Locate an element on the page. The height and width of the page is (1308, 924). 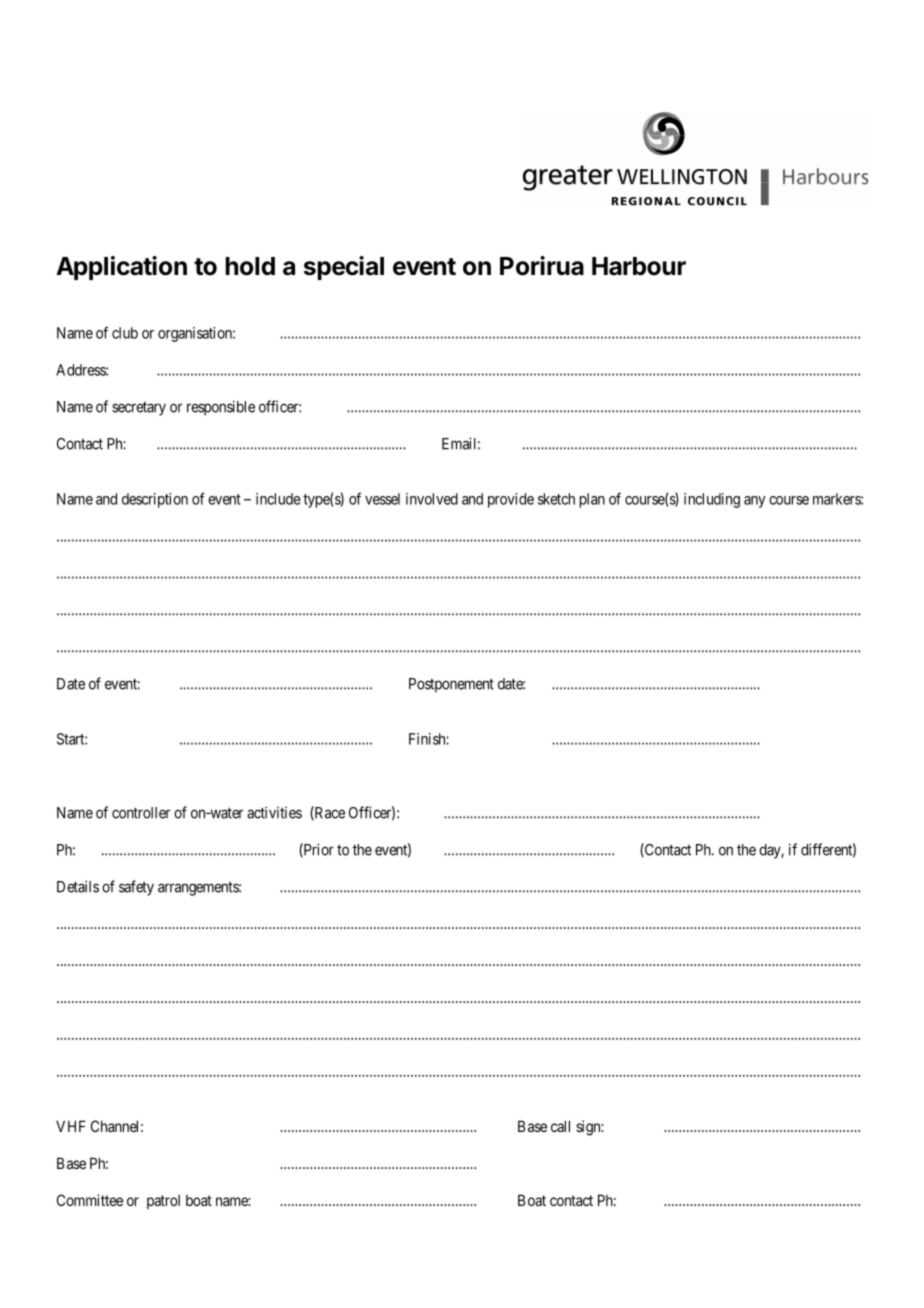
Harbour is located at coordinates (639, 266).
